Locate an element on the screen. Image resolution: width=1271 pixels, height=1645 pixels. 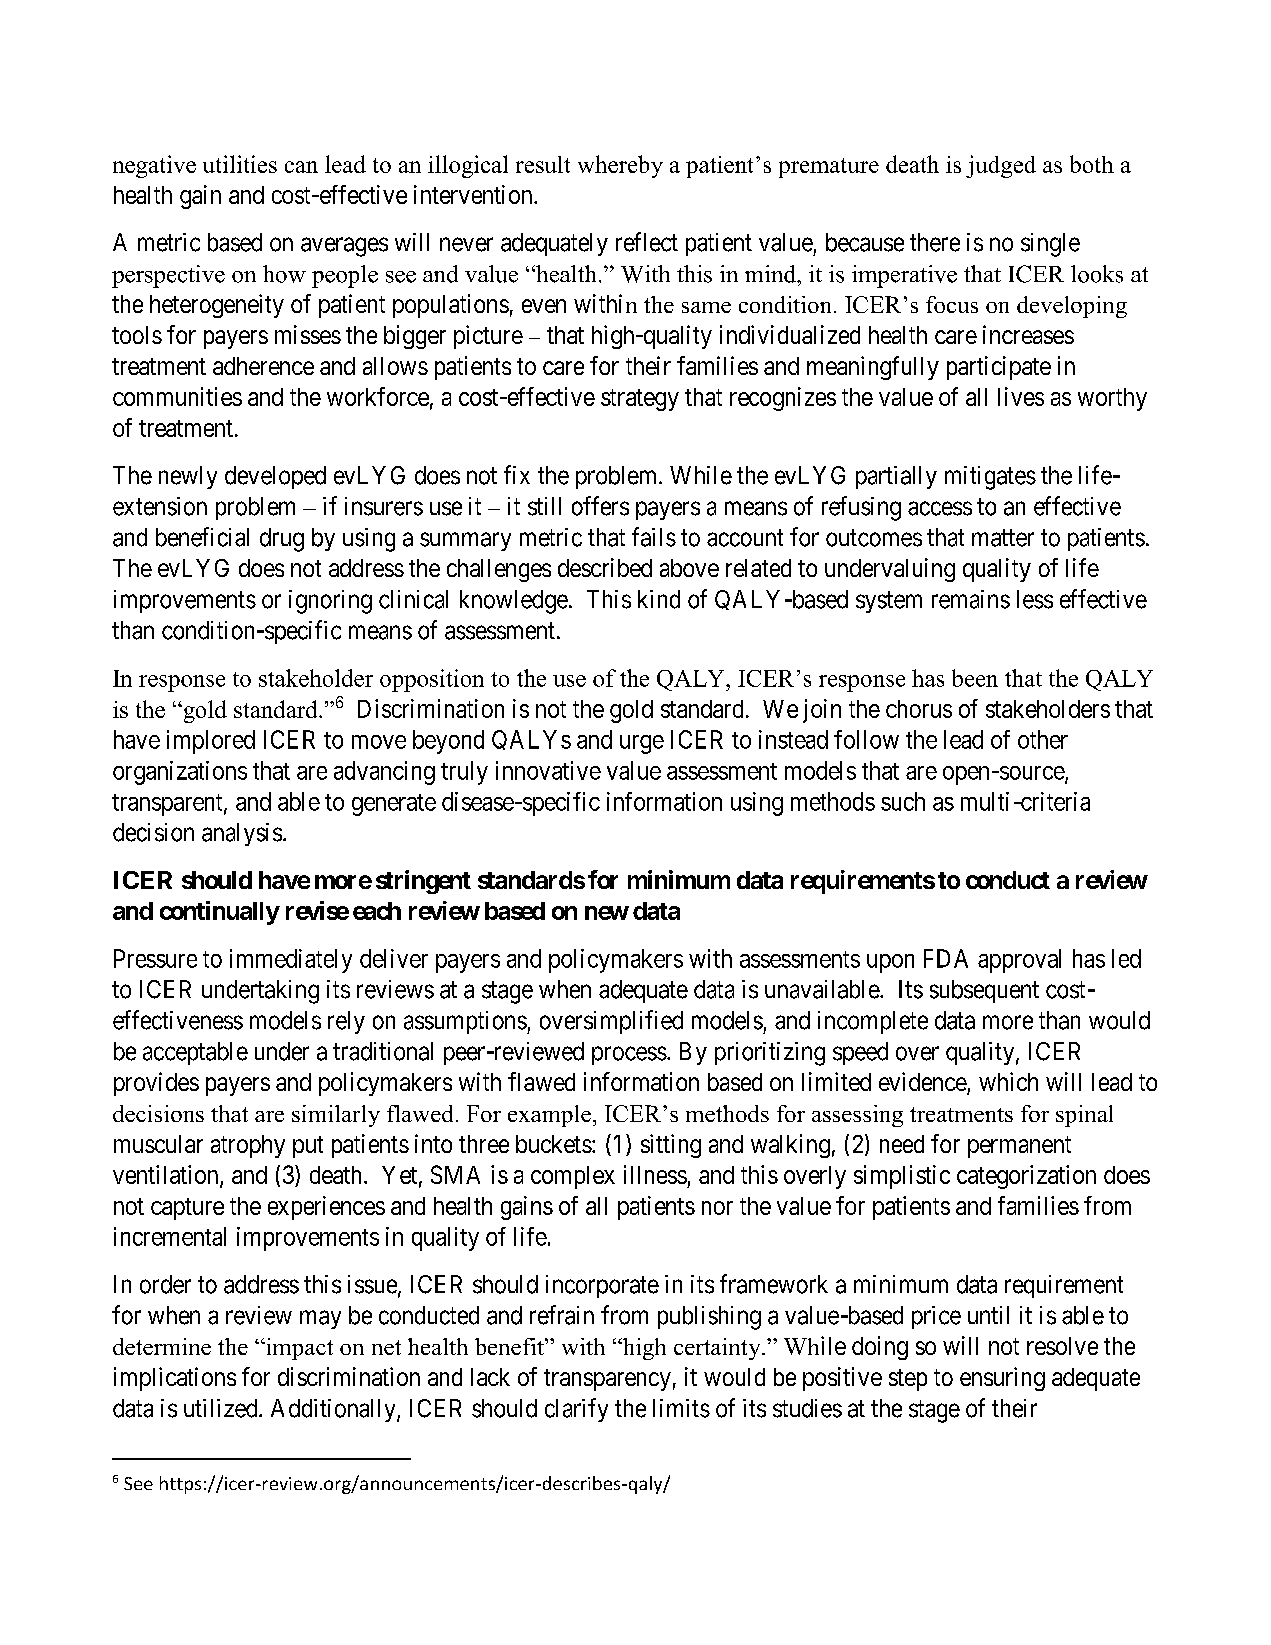
judged is located at coordinates (1001, 166).
